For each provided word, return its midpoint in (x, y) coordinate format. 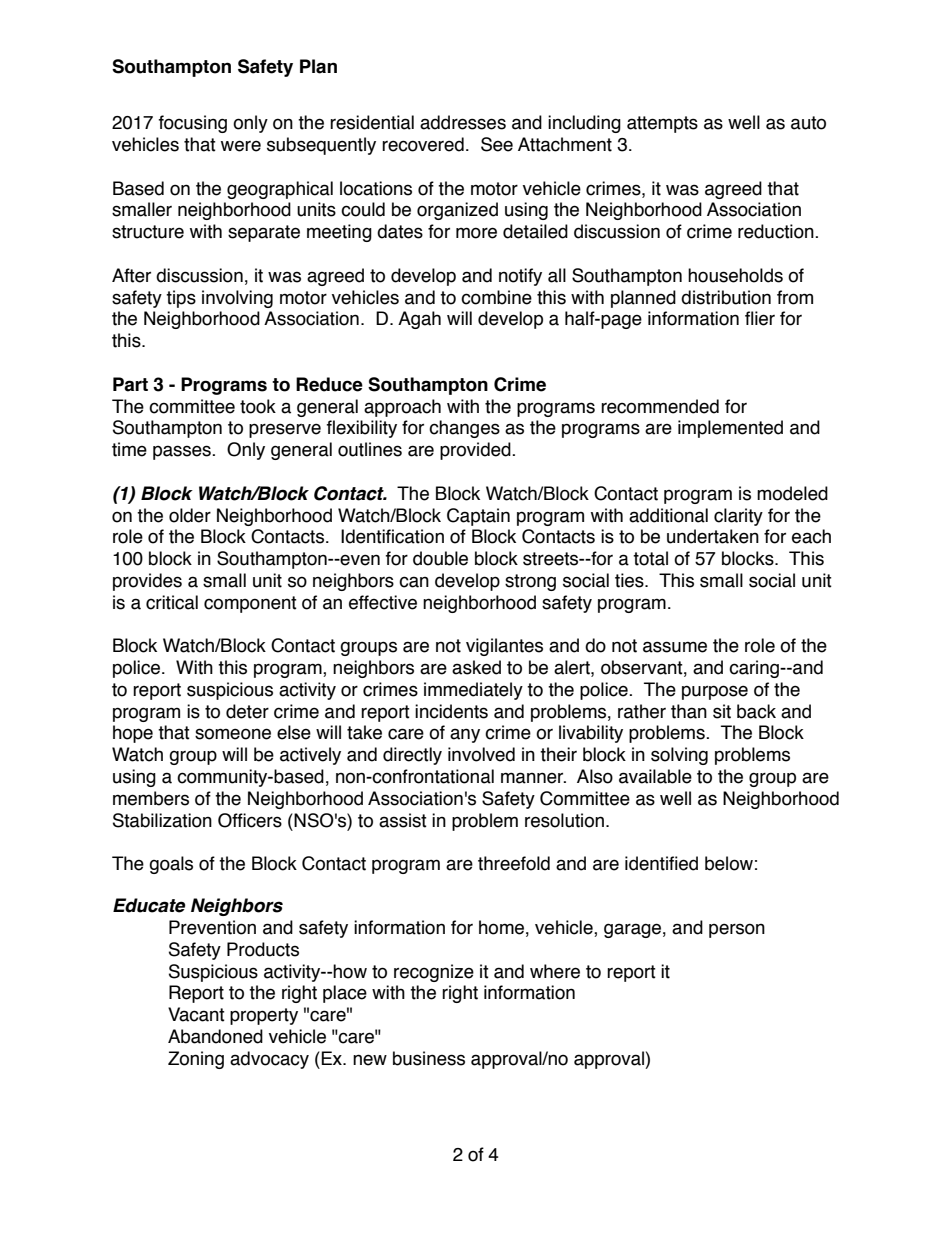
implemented (730, 429)
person (737, 930)
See (497, 144)
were (241, 146)
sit (722, 711)
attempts (662, 124)
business (429, 1058)
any (465, 735)
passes (183, 452)
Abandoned (215, 1036)
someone (233, 734)
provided (476, 451)
